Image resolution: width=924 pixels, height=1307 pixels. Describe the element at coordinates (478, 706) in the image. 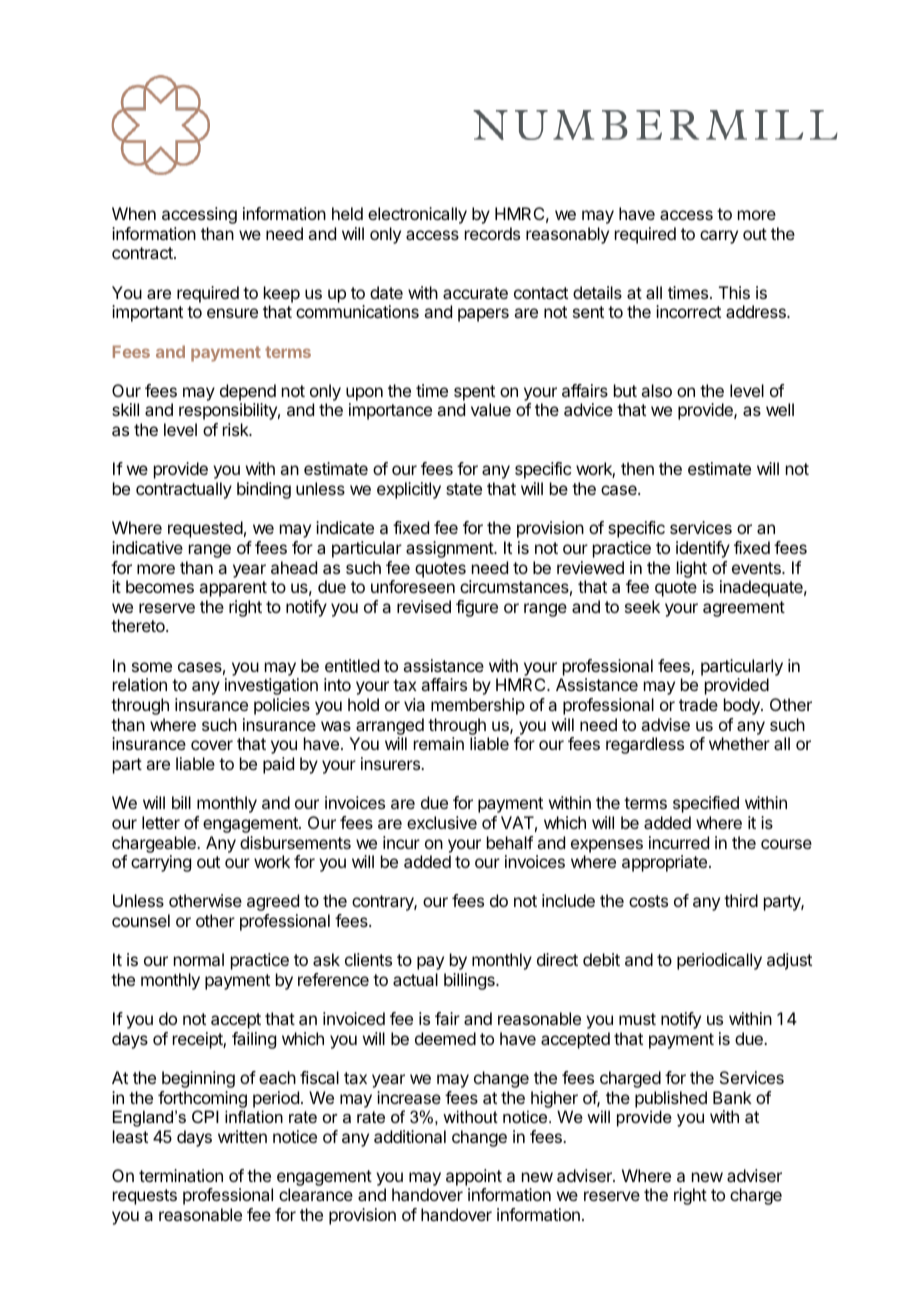

I see `membership` at that location.
